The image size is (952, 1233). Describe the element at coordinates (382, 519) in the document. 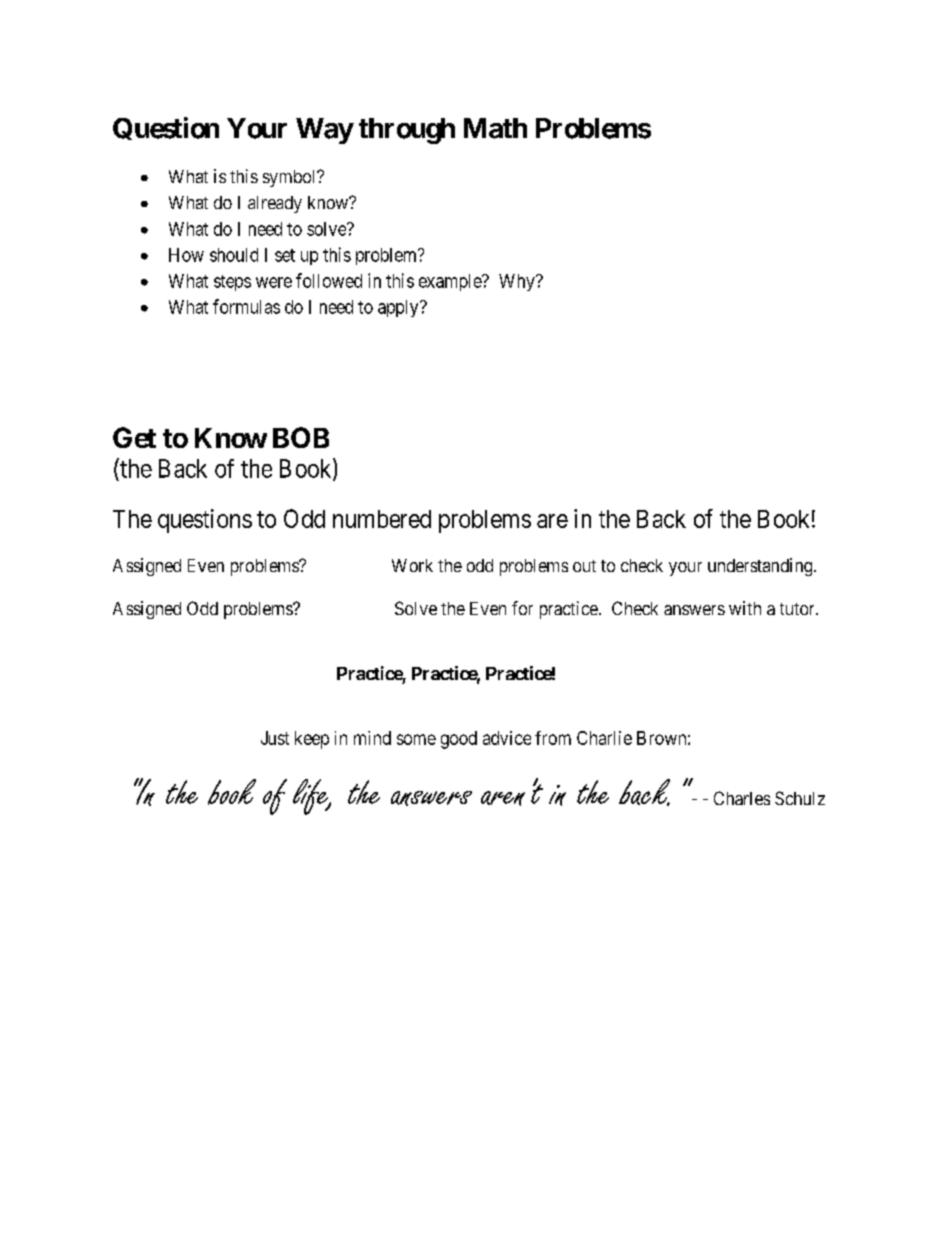

I see `numbered` at that location.
